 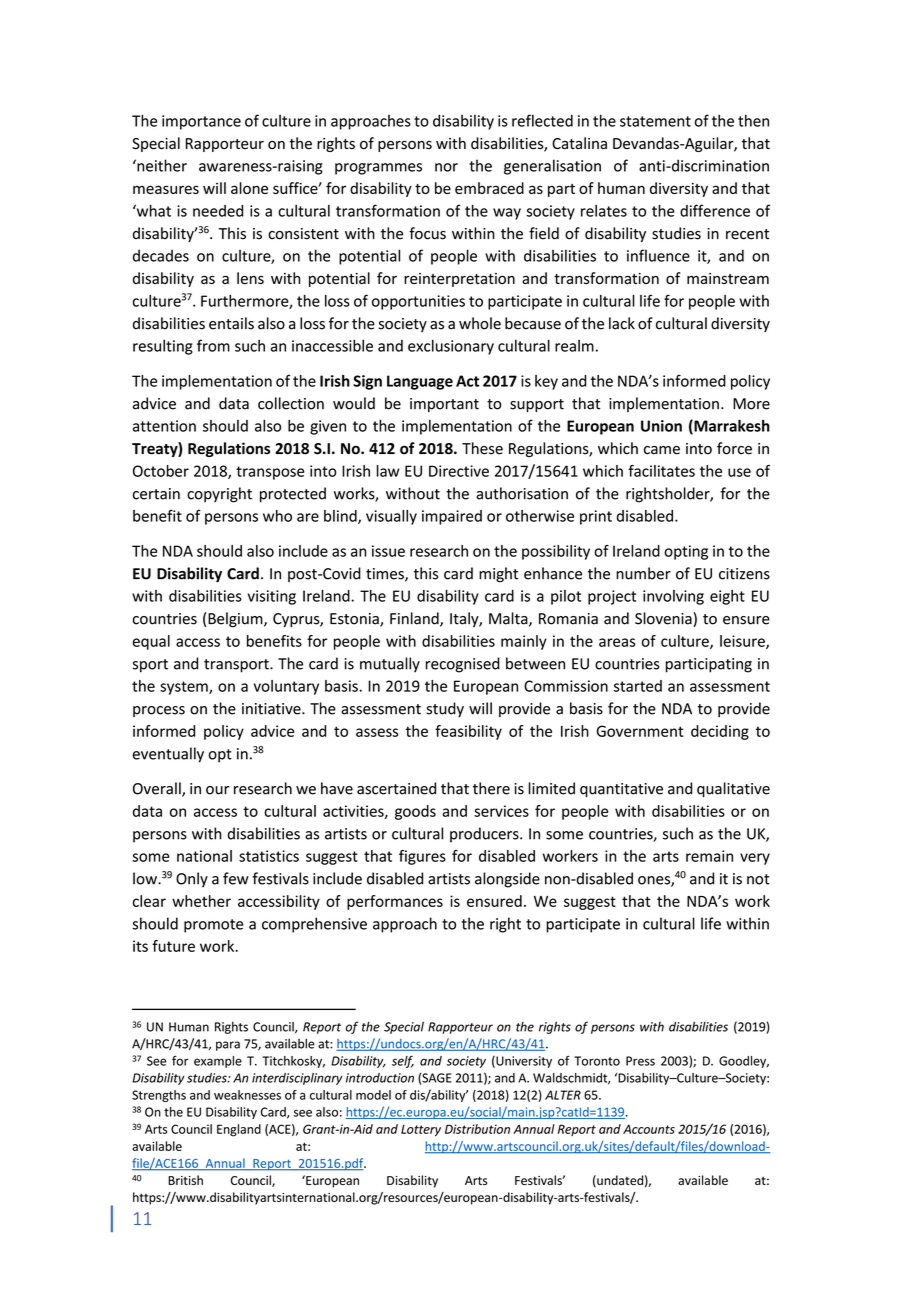 What do you see at coordinates (201, 122) in the image?
I see `importance` at bounding box center [201, 122].
